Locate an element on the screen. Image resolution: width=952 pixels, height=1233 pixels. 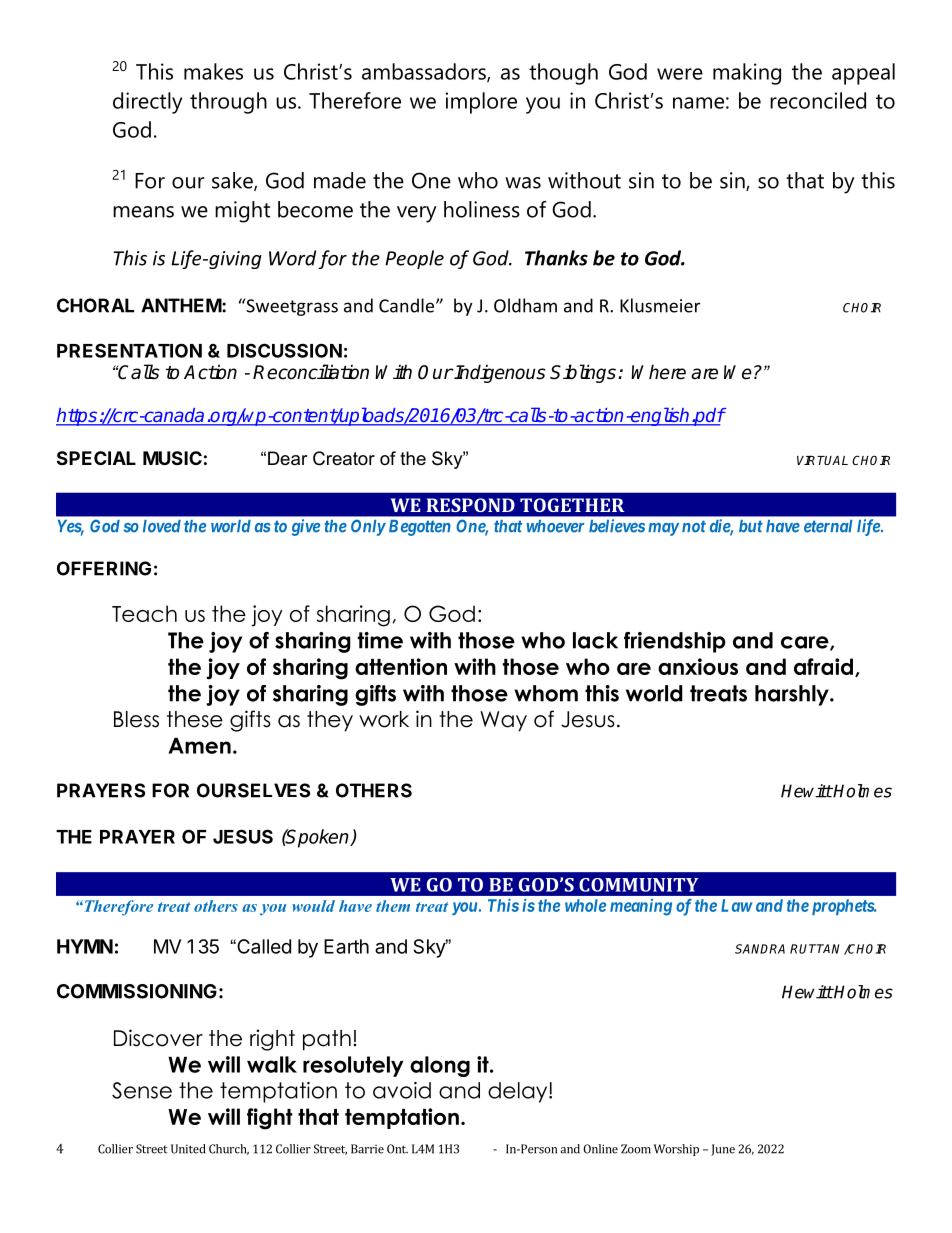
RESPOND is located at coordinates (471, 505).
